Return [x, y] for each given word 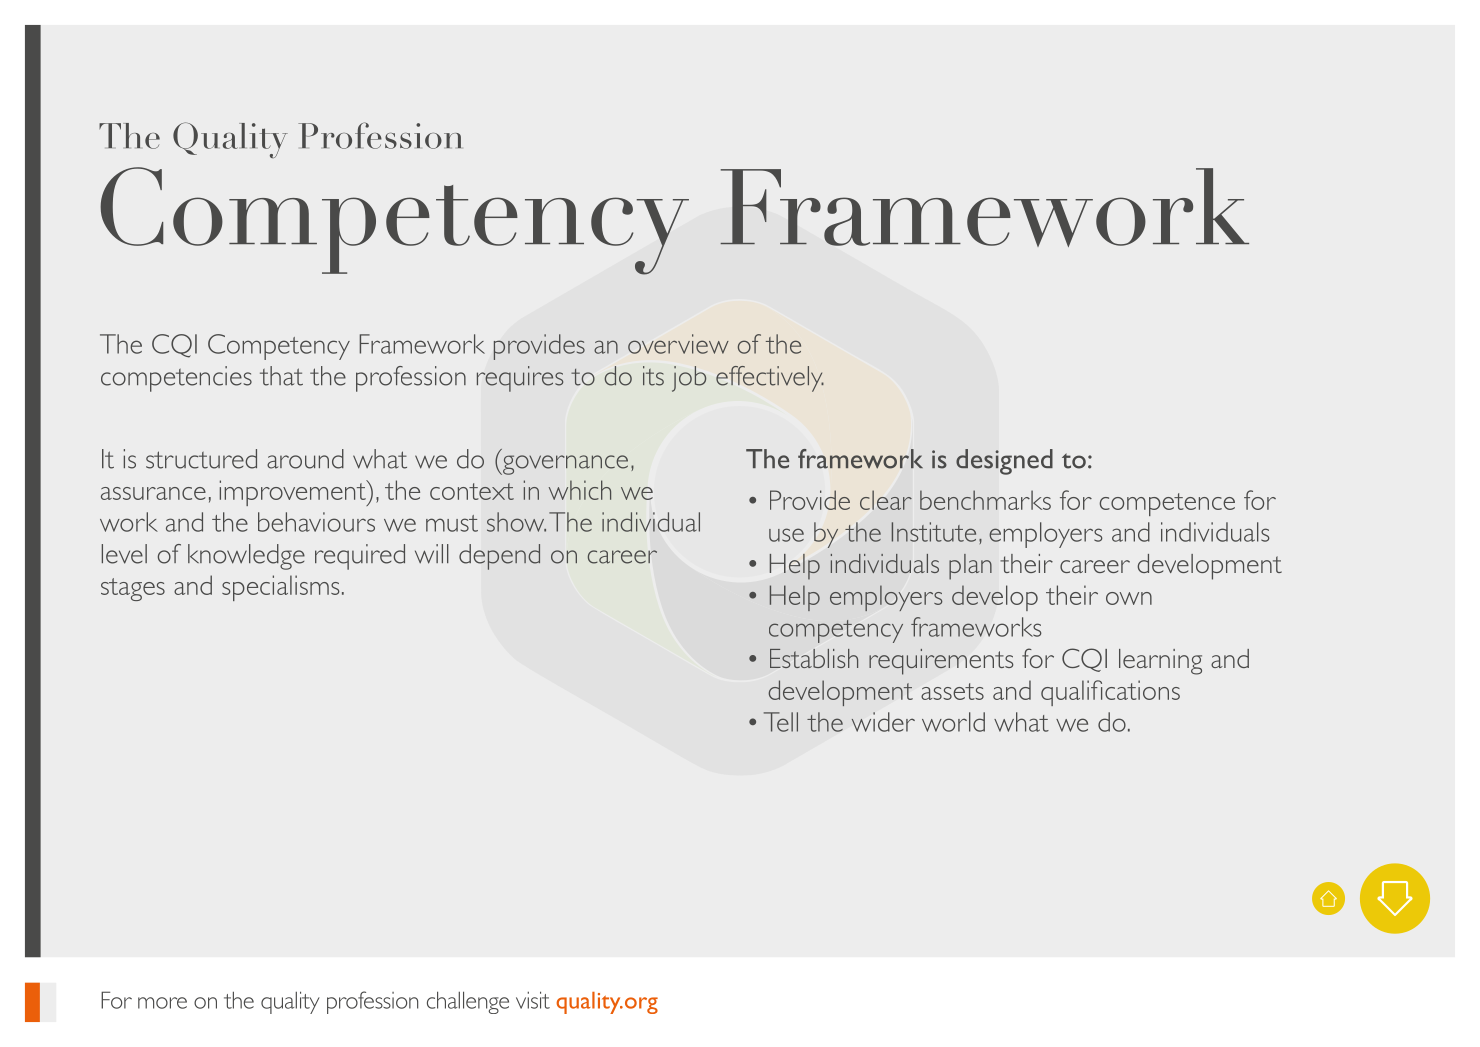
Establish [814, 658]
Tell [781, 722]
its [653, 376]
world [953, 722]
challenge [468, 1002]
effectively [770, 379]
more [162, 1003]
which [580, 490]
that [281, 376]
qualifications [1110, 693]
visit [533, 1000]
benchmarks [985, 500]
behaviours [316, 522]
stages [133, 589]
